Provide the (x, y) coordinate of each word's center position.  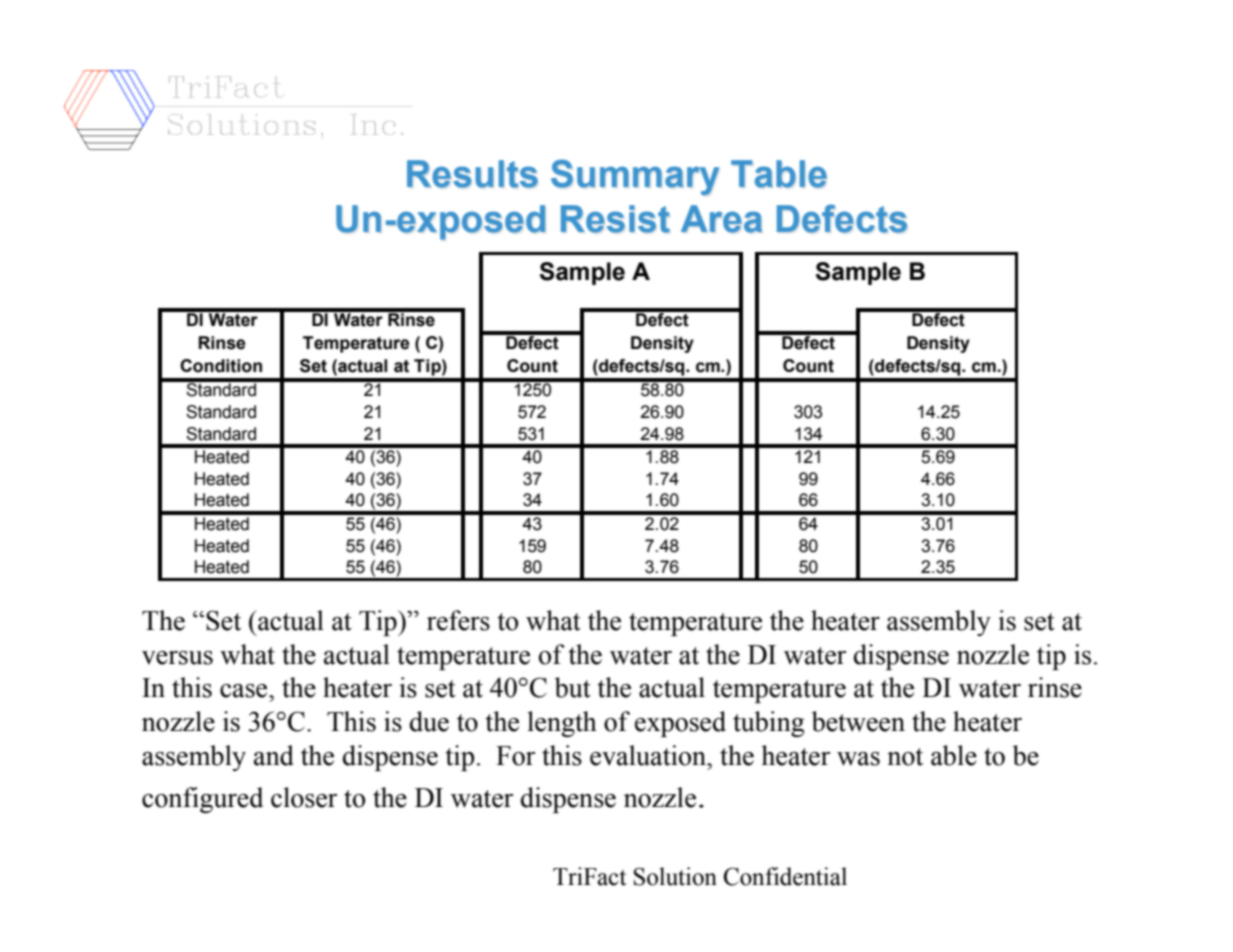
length (562, 724)
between (858, 721)
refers (458, 620)
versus (177, 658)
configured (202, 800)
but (573, 687)
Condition (221, 366)
